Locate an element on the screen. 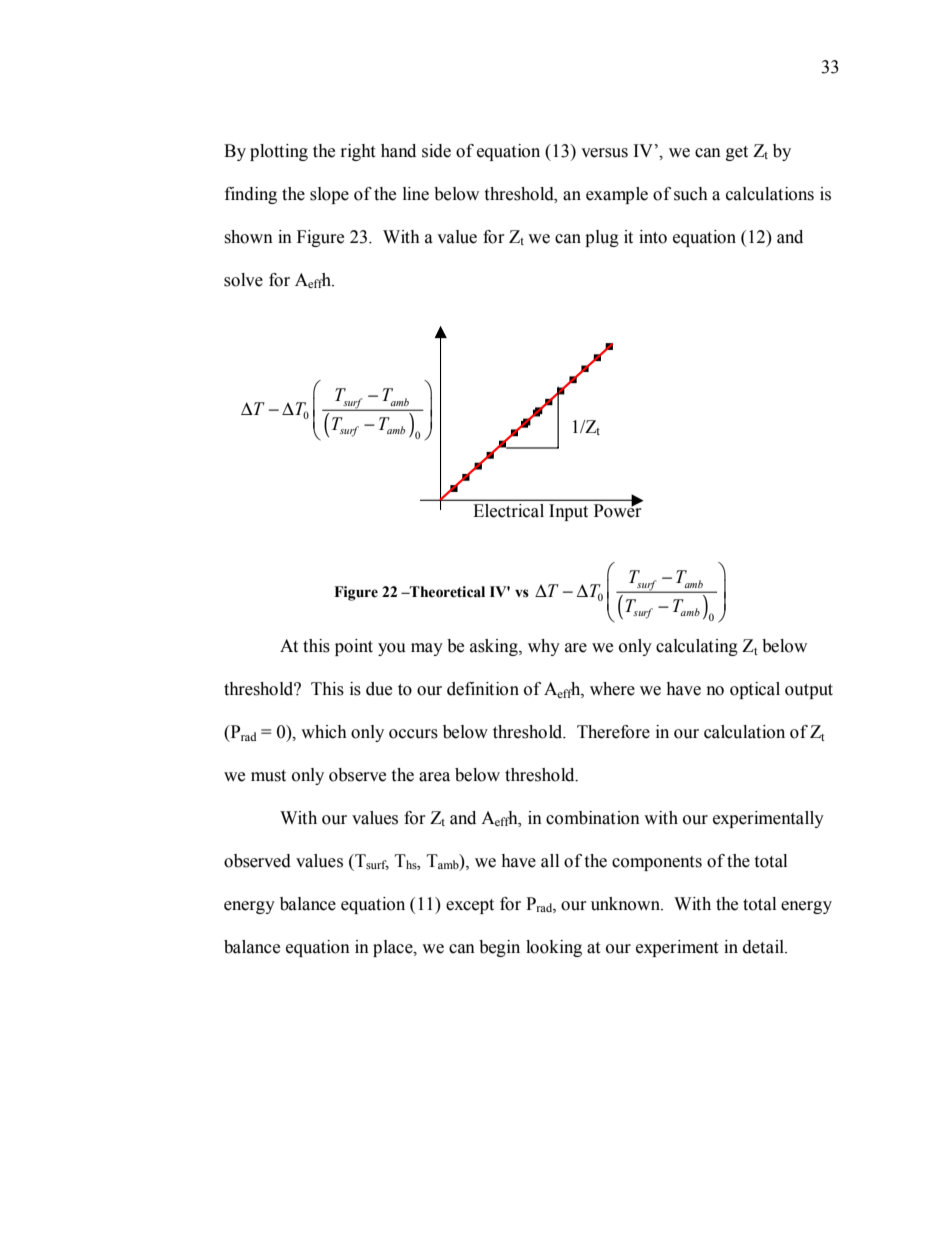 The width and height of the screenshot is (952, 1233). definition is located at coordinates (483, 689).
